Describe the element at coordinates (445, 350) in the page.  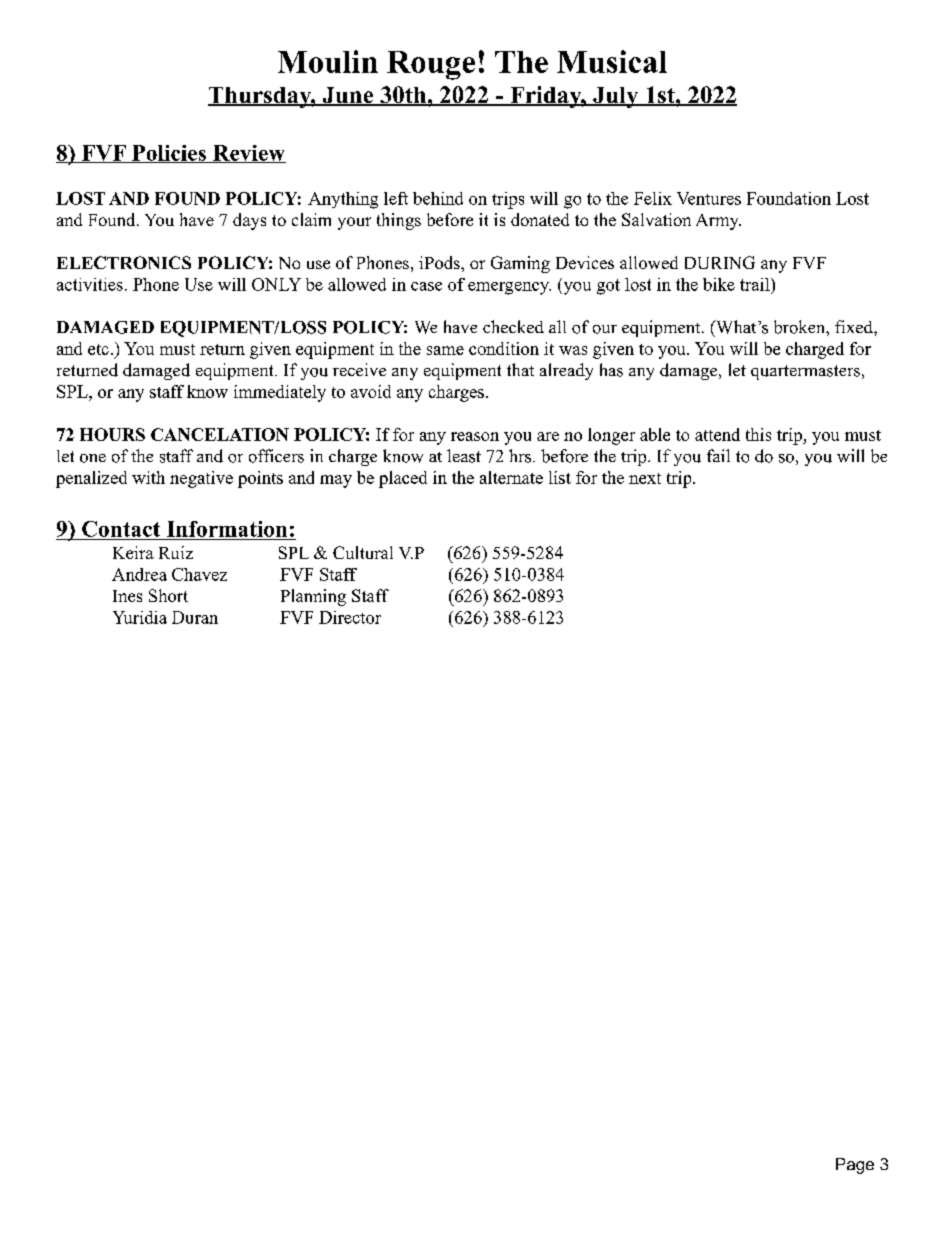
I see `same` at that location.
